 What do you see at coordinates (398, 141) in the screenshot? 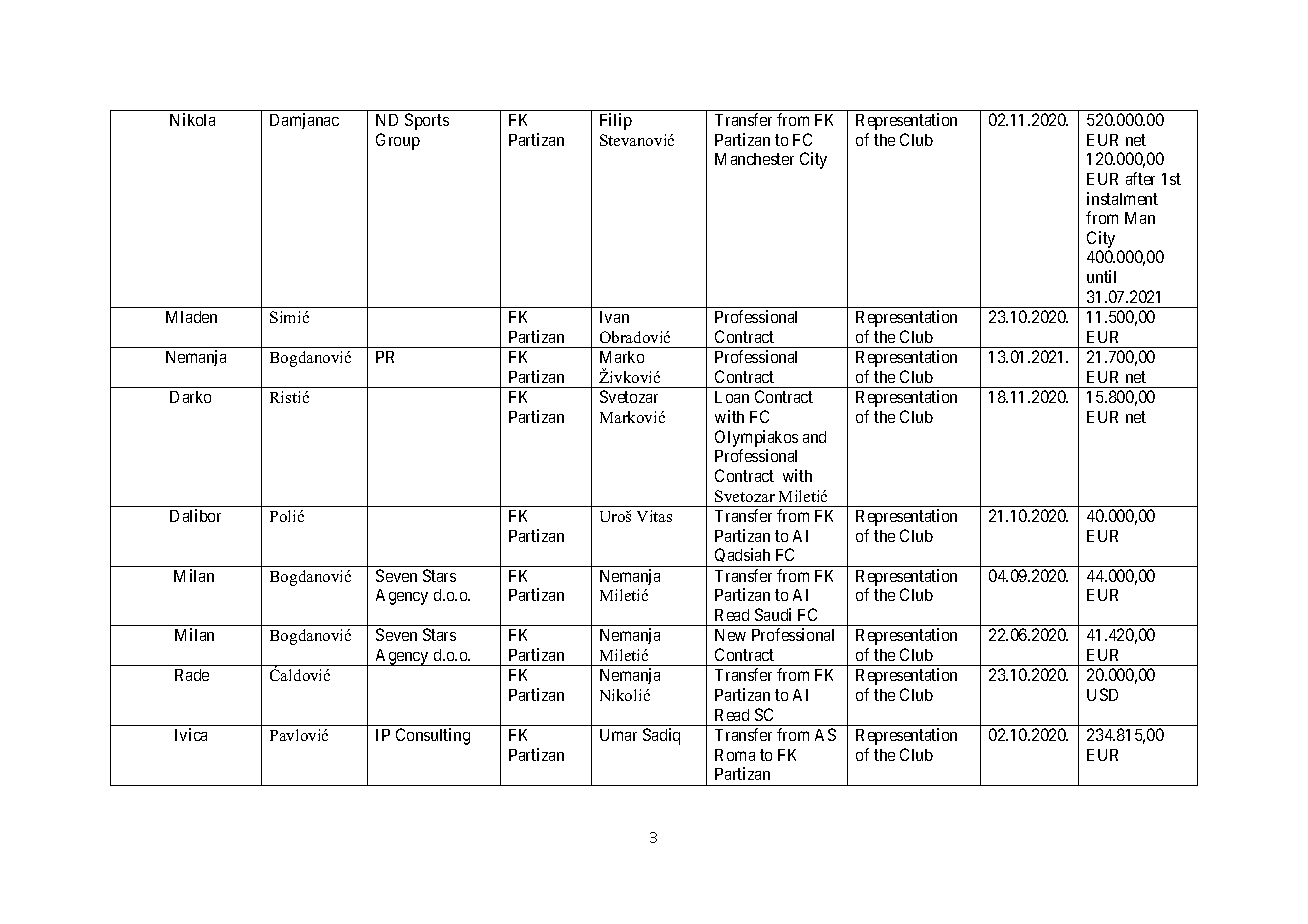
I see `Group` at bounding box center [398, 141].
